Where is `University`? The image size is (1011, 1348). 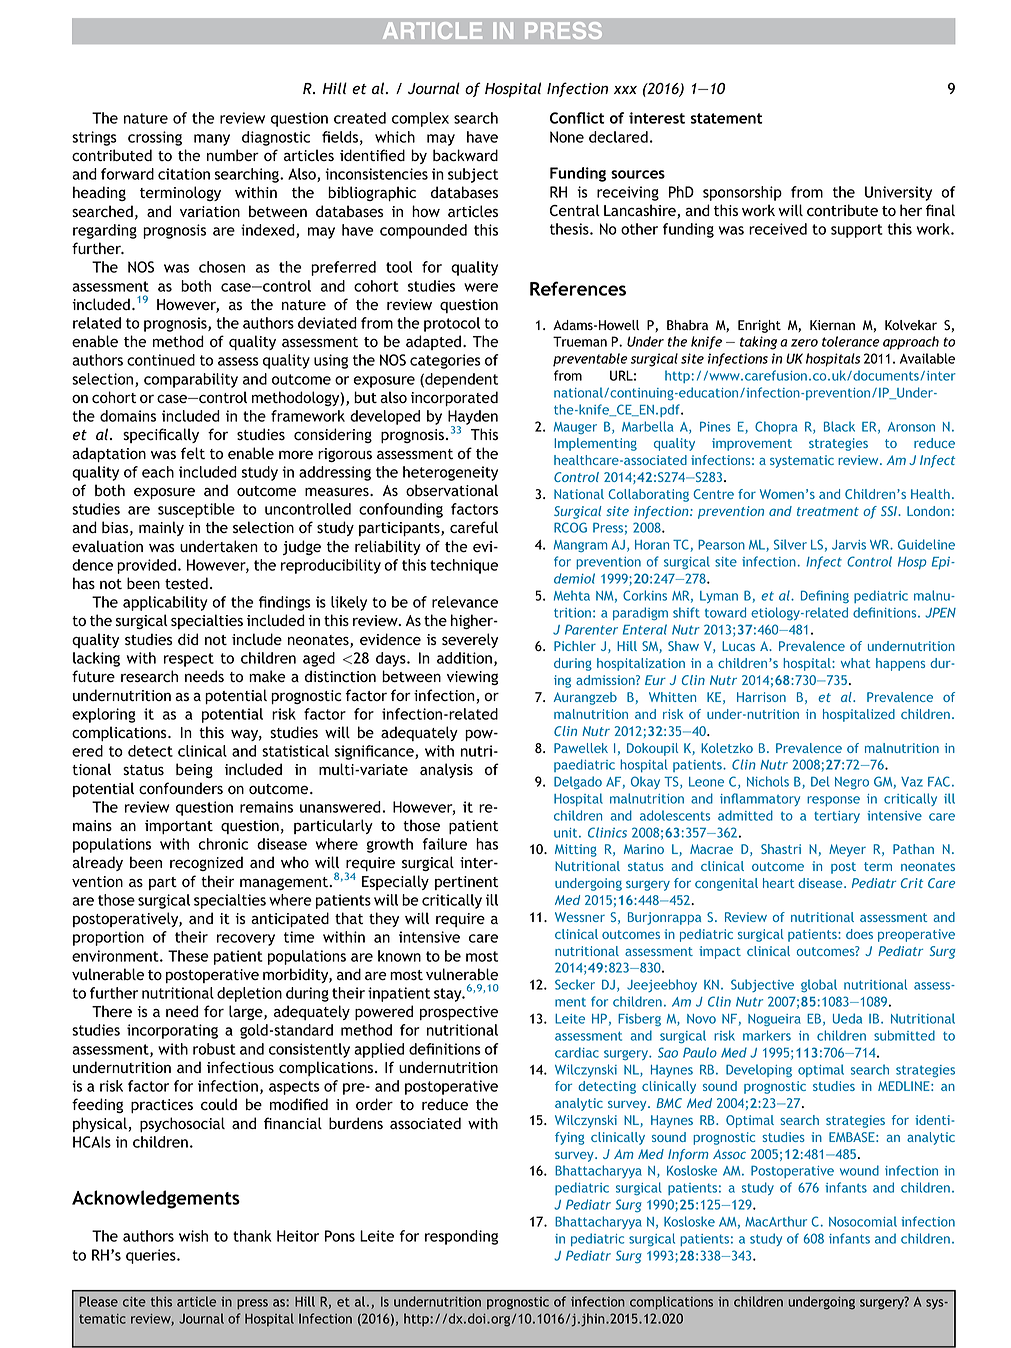
University is located at coordinates (898, 193).
